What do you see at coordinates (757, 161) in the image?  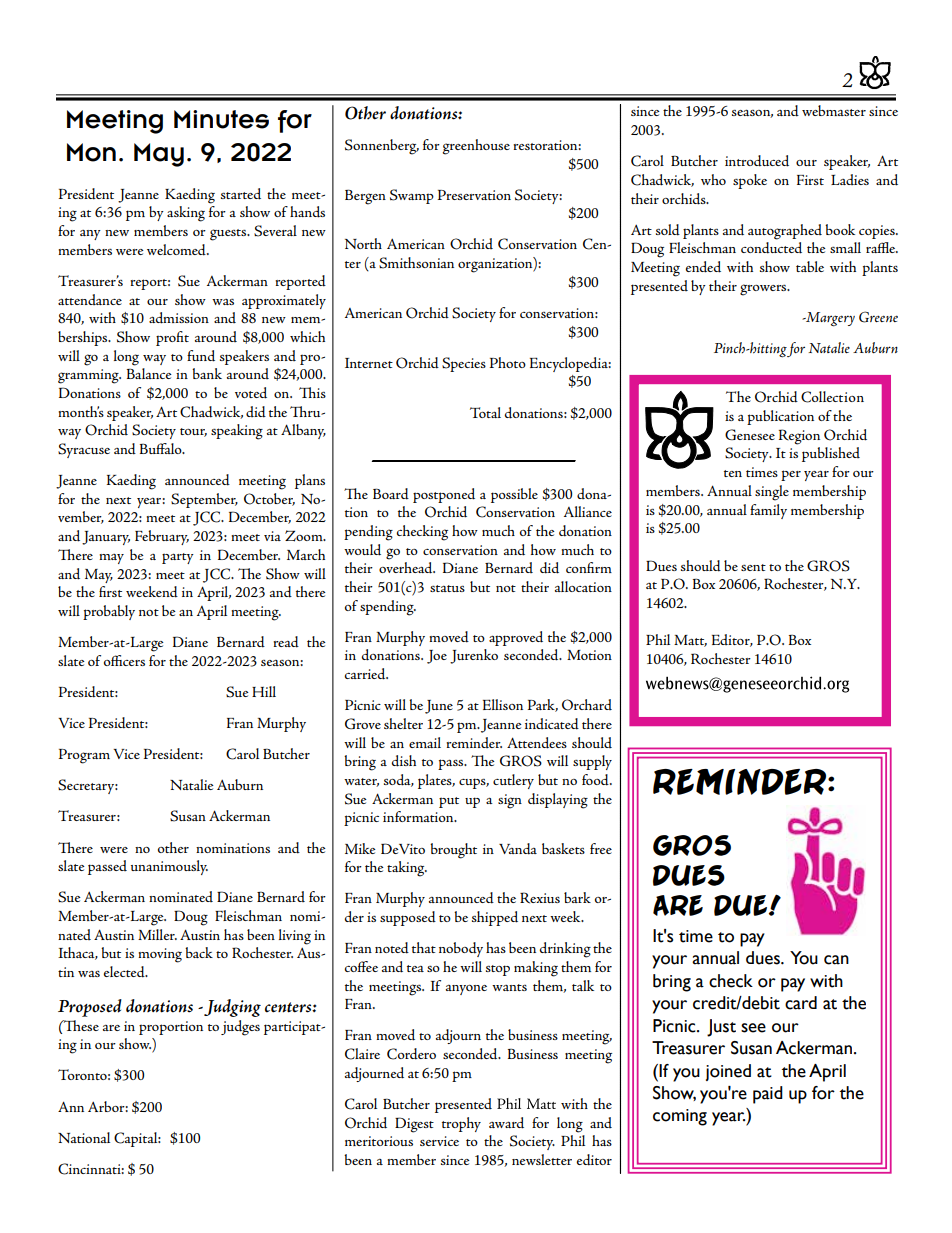 I see `introduced` at bounding box center [757, 161].
